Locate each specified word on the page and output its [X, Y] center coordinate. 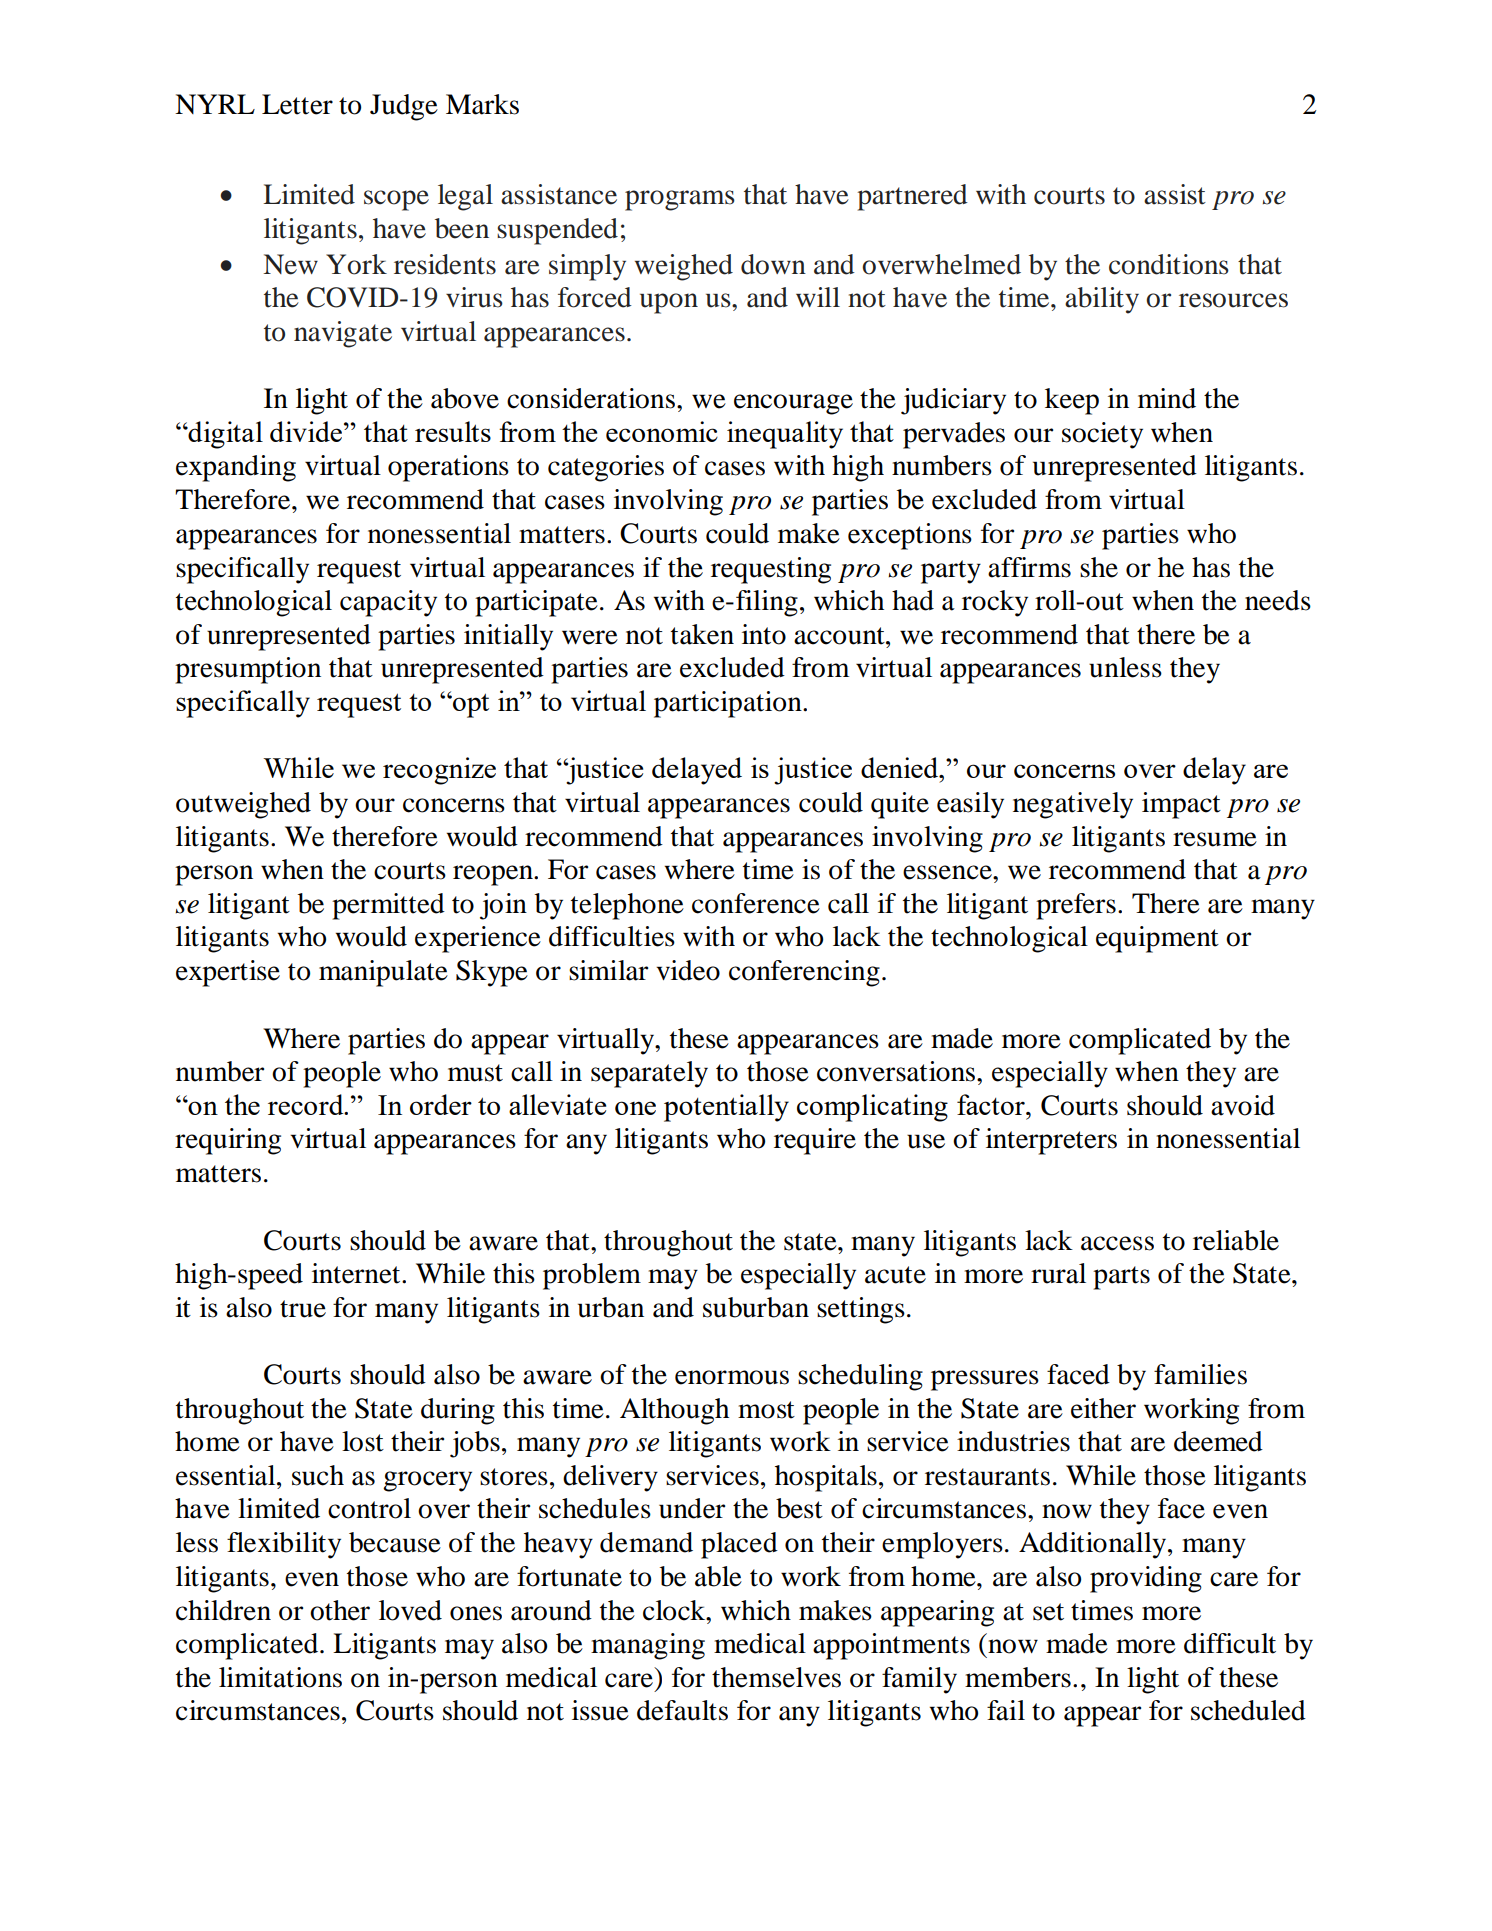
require [815, 1141]
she [1099, 567]
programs [680, 200]
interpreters [1051, 1141]
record [307, 1104]
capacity [388, 603]
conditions [1169, 264]
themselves [776, 1677]
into [764, 634]
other [340, 1610]
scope [396, 200]
